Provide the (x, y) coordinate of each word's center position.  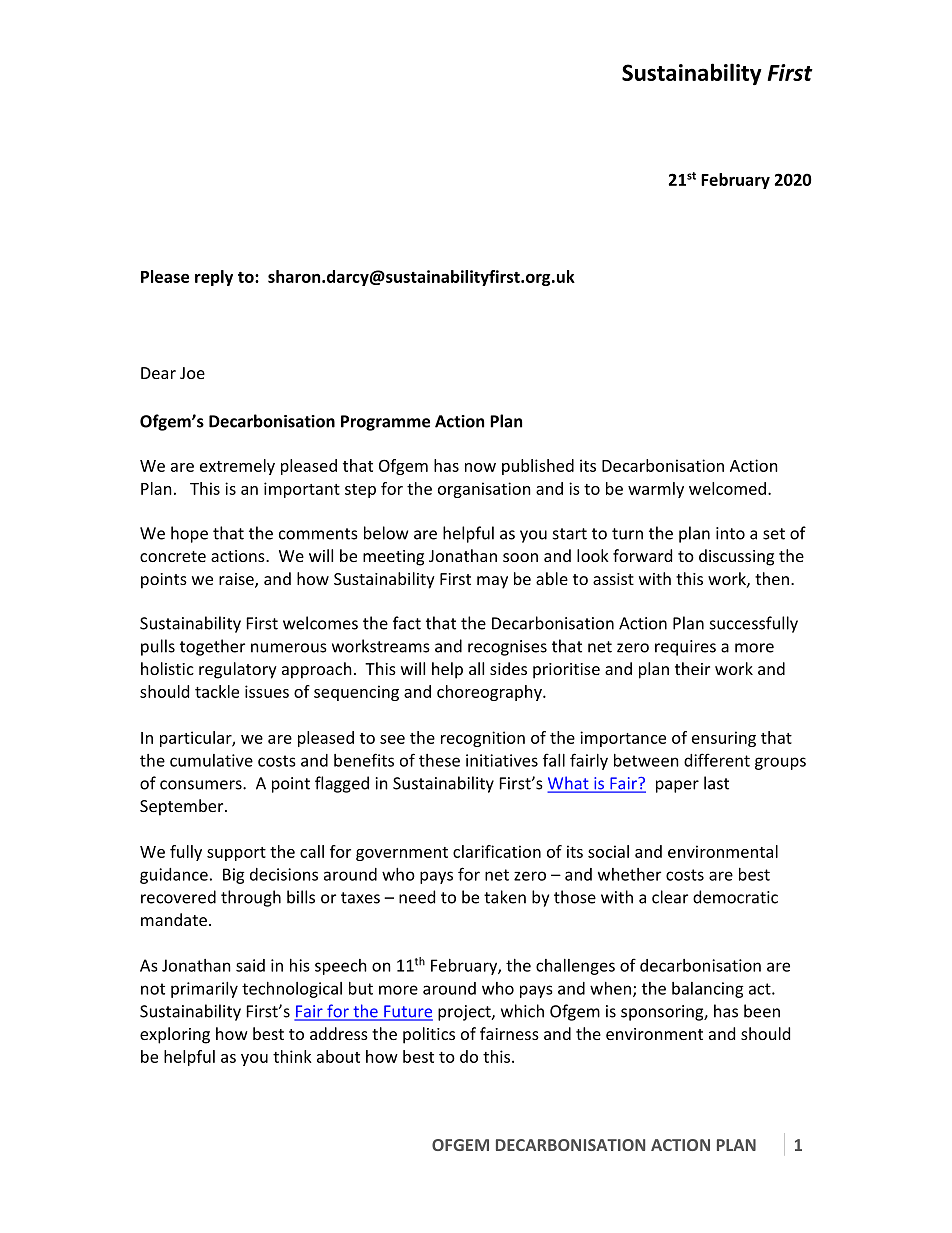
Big (234, 876)
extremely (237, 467)
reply (214, 278)
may (492, 582)
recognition (483, 739)
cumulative (211, 760)
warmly (656, 490)
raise (237, 580)
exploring (175, 1035)
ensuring (724, 739)
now (480, 467)
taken (505, 897)
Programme (385, 423)
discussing (736, 557)
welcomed (727, 488)
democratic (735, 897)
